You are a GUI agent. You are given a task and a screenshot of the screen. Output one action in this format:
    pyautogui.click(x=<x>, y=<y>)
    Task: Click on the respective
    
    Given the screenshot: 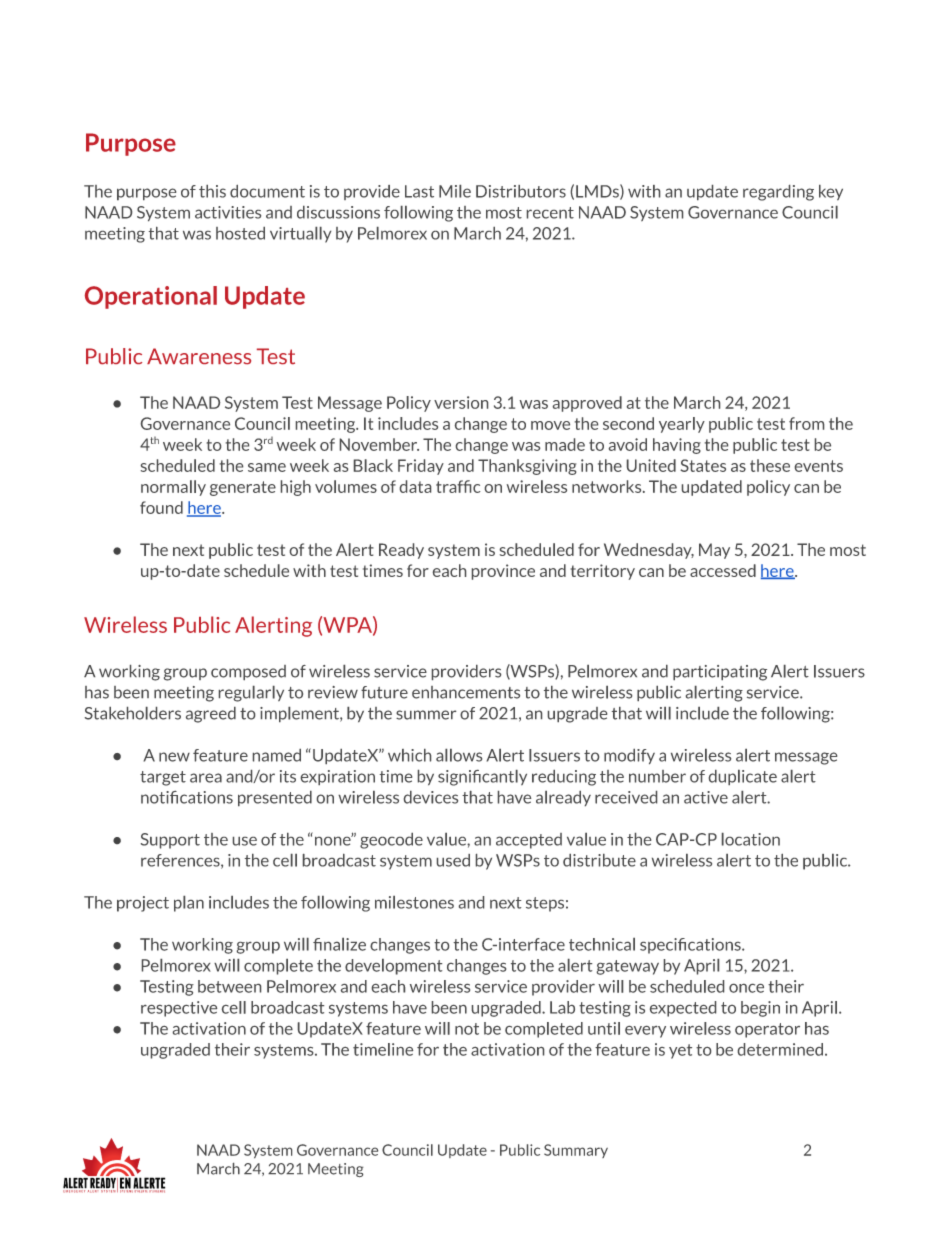 What is the action you would take?
    pyautogui.click(x=179, y=1009)
